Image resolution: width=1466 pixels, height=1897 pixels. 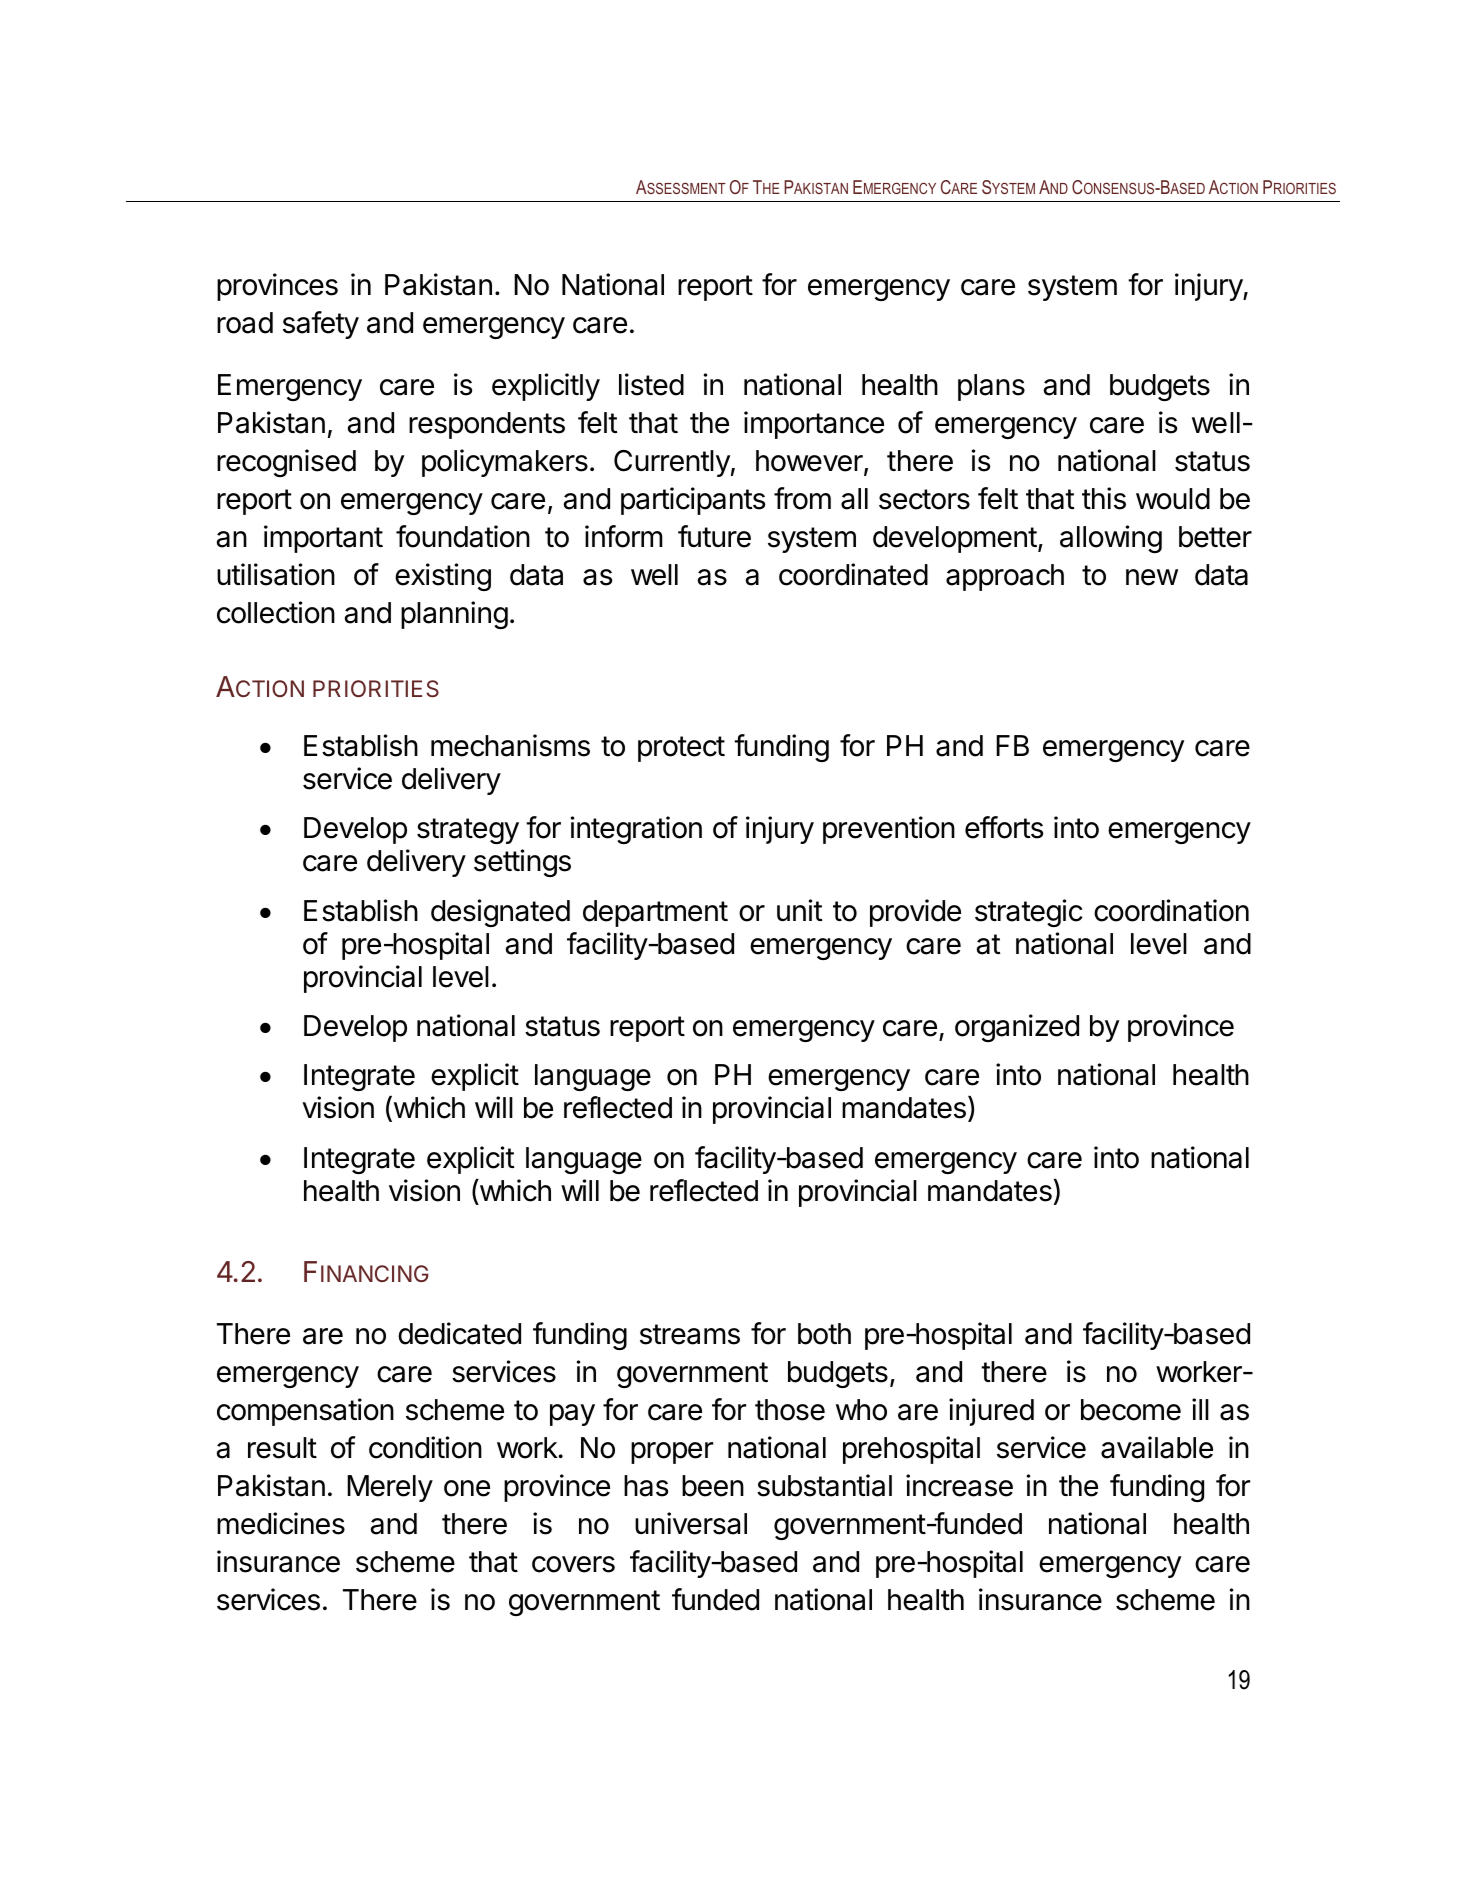 I want to click on protect, so click(x=681, y=749).
